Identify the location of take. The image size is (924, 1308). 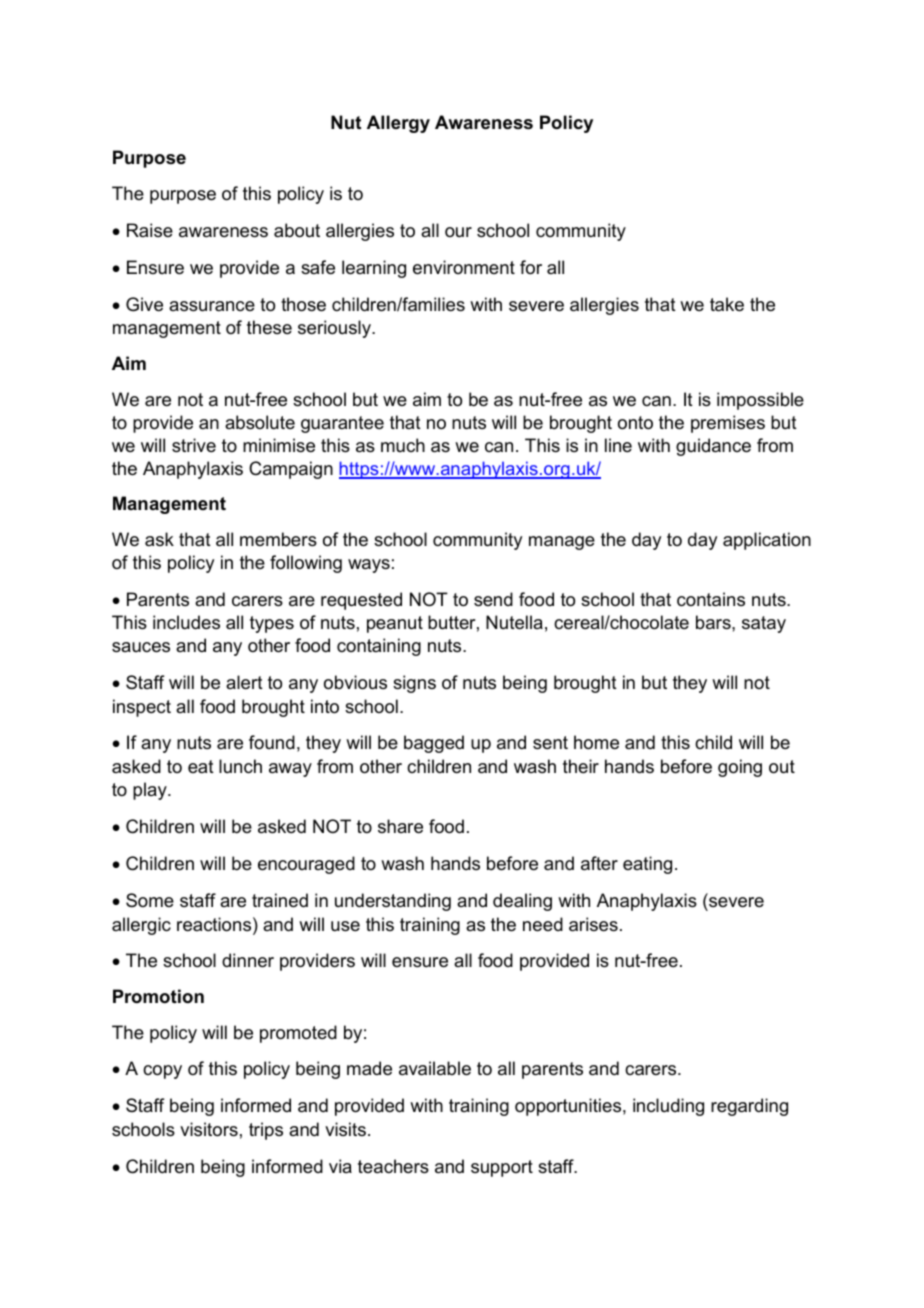
(727, 304).
